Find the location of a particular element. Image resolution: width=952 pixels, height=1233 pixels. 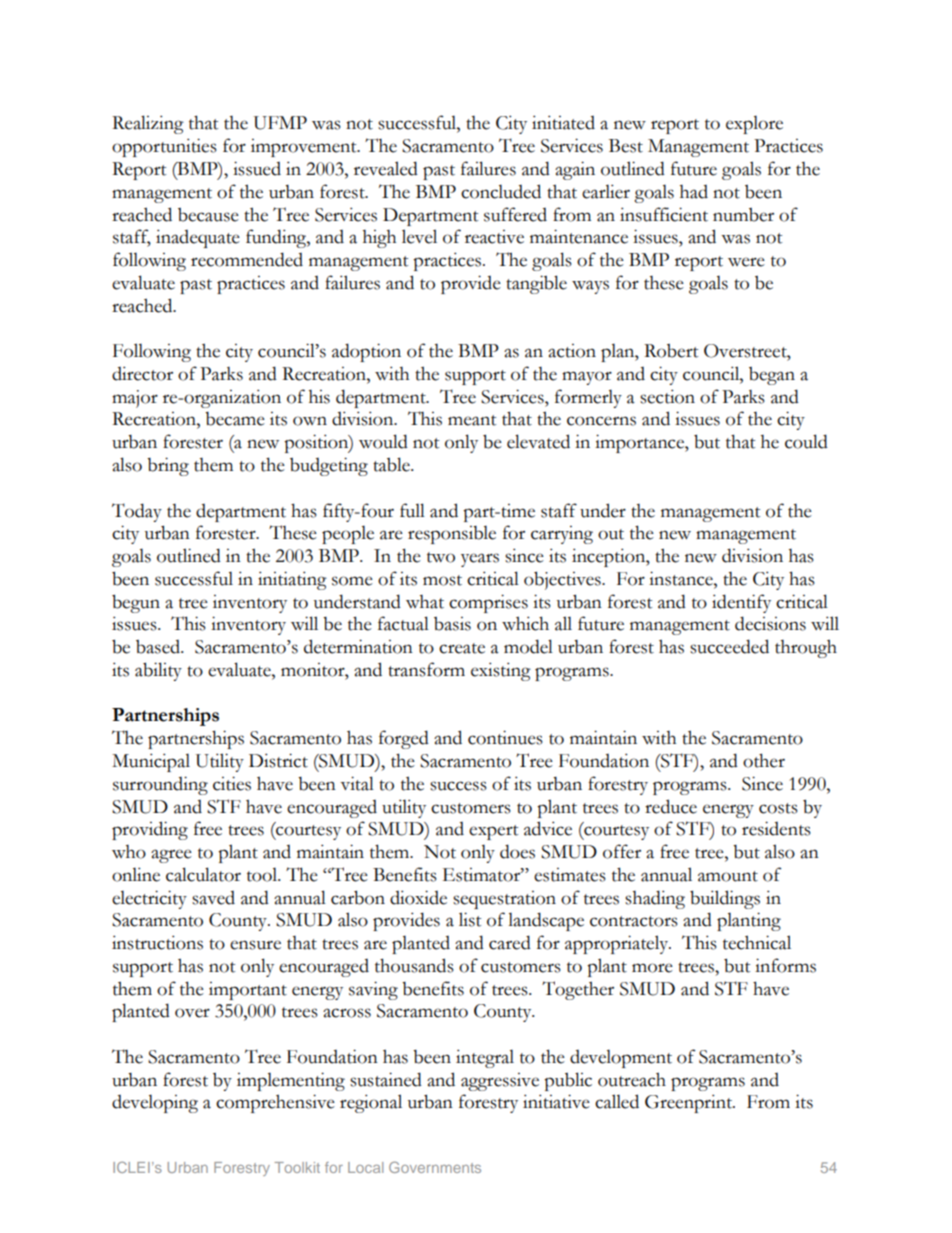

explore is located at coordinates (754, 125).
